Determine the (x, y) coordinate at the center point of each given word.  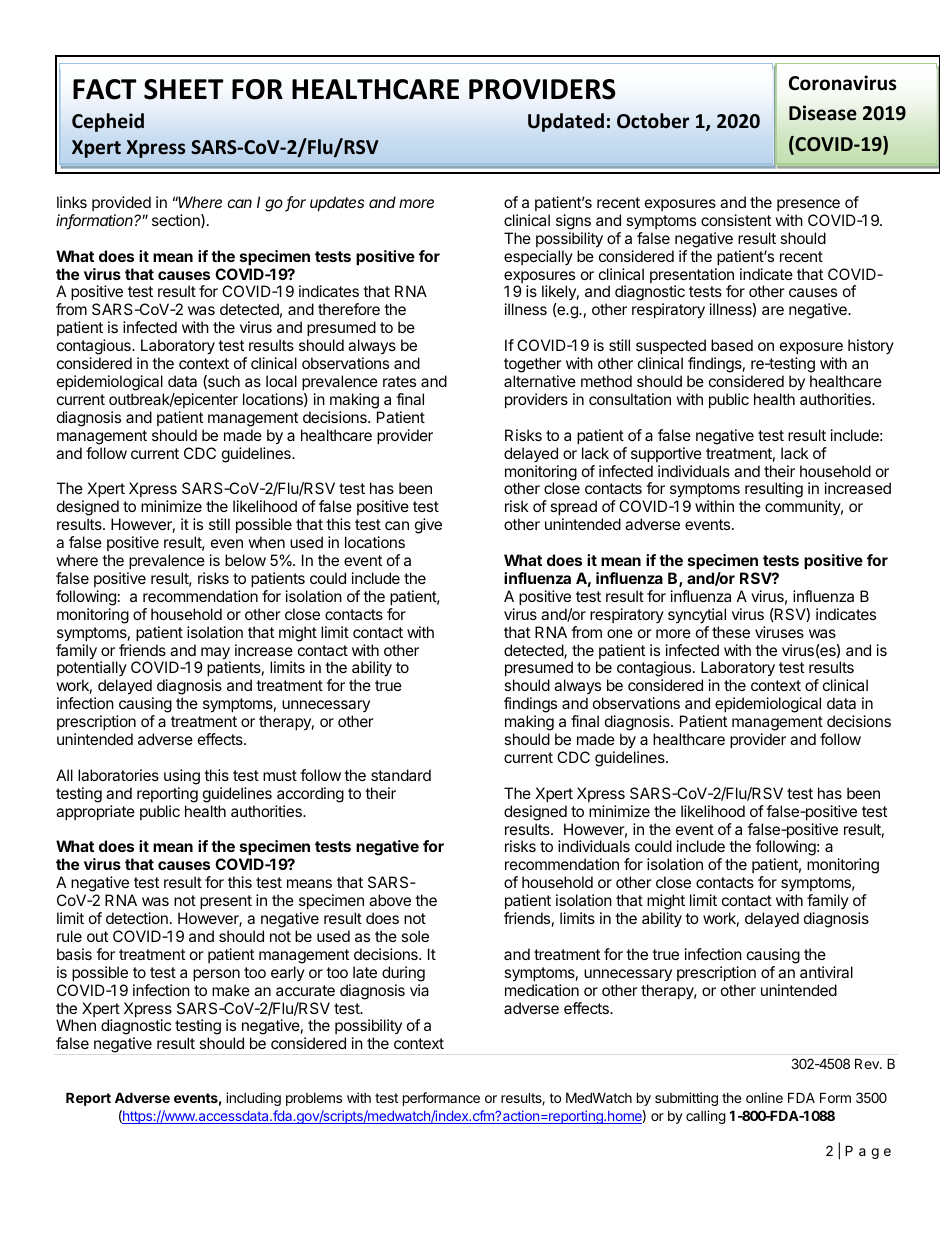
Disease (823, 113)
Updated (566, 122)
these (731, 632)
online (764, 1097)
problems (314, 1099)
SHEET (183, 89)
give (428, 526)
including (253, 1099)
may (215, 654)
